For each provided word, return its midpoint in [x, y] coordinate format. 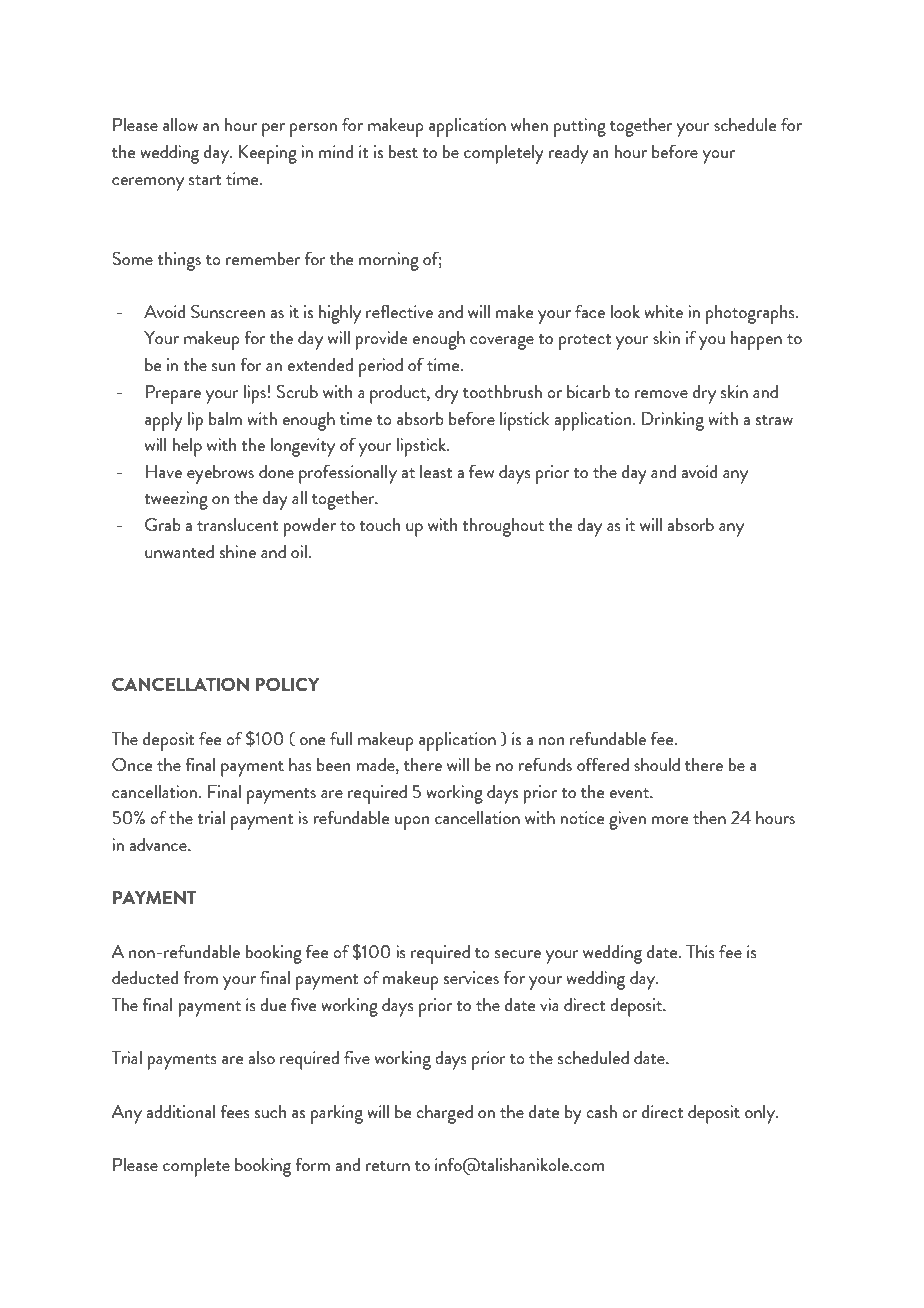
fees [235, 1111]
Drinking [673, 421]
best [403, 151]
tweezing [176, 500]
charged [444, 1114]
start [205, 180]
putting [580, 127]
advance [159, 844]
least [436, 471]
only [761, 1114]
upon [412, 823]
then [709, 817]
